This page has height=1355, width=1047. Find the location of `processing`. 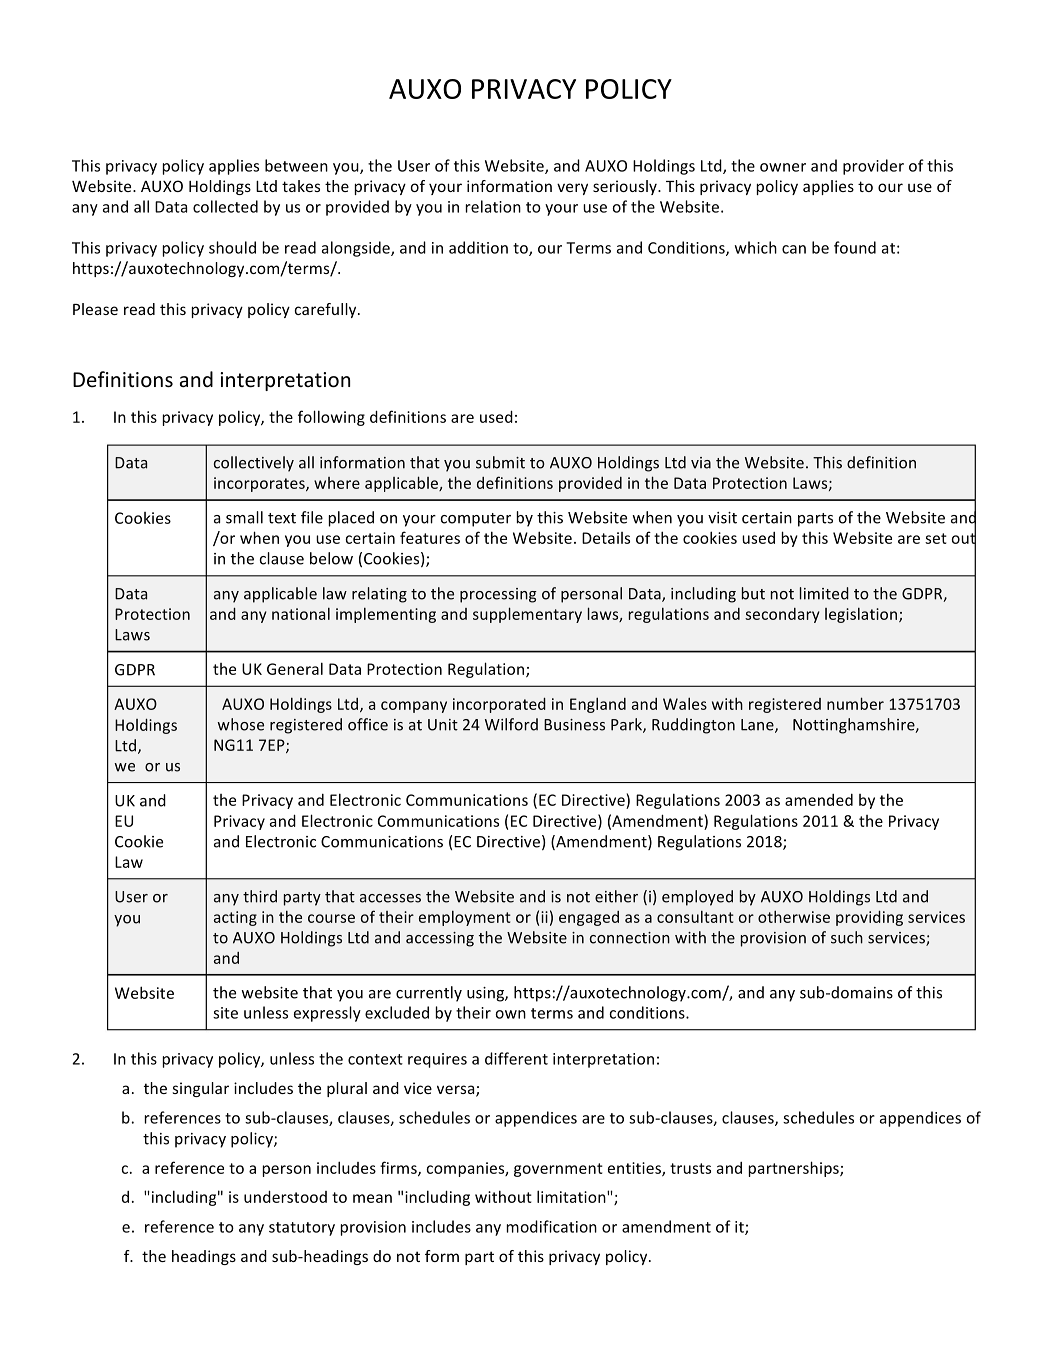

processing is located at coordinates (498, 595).
